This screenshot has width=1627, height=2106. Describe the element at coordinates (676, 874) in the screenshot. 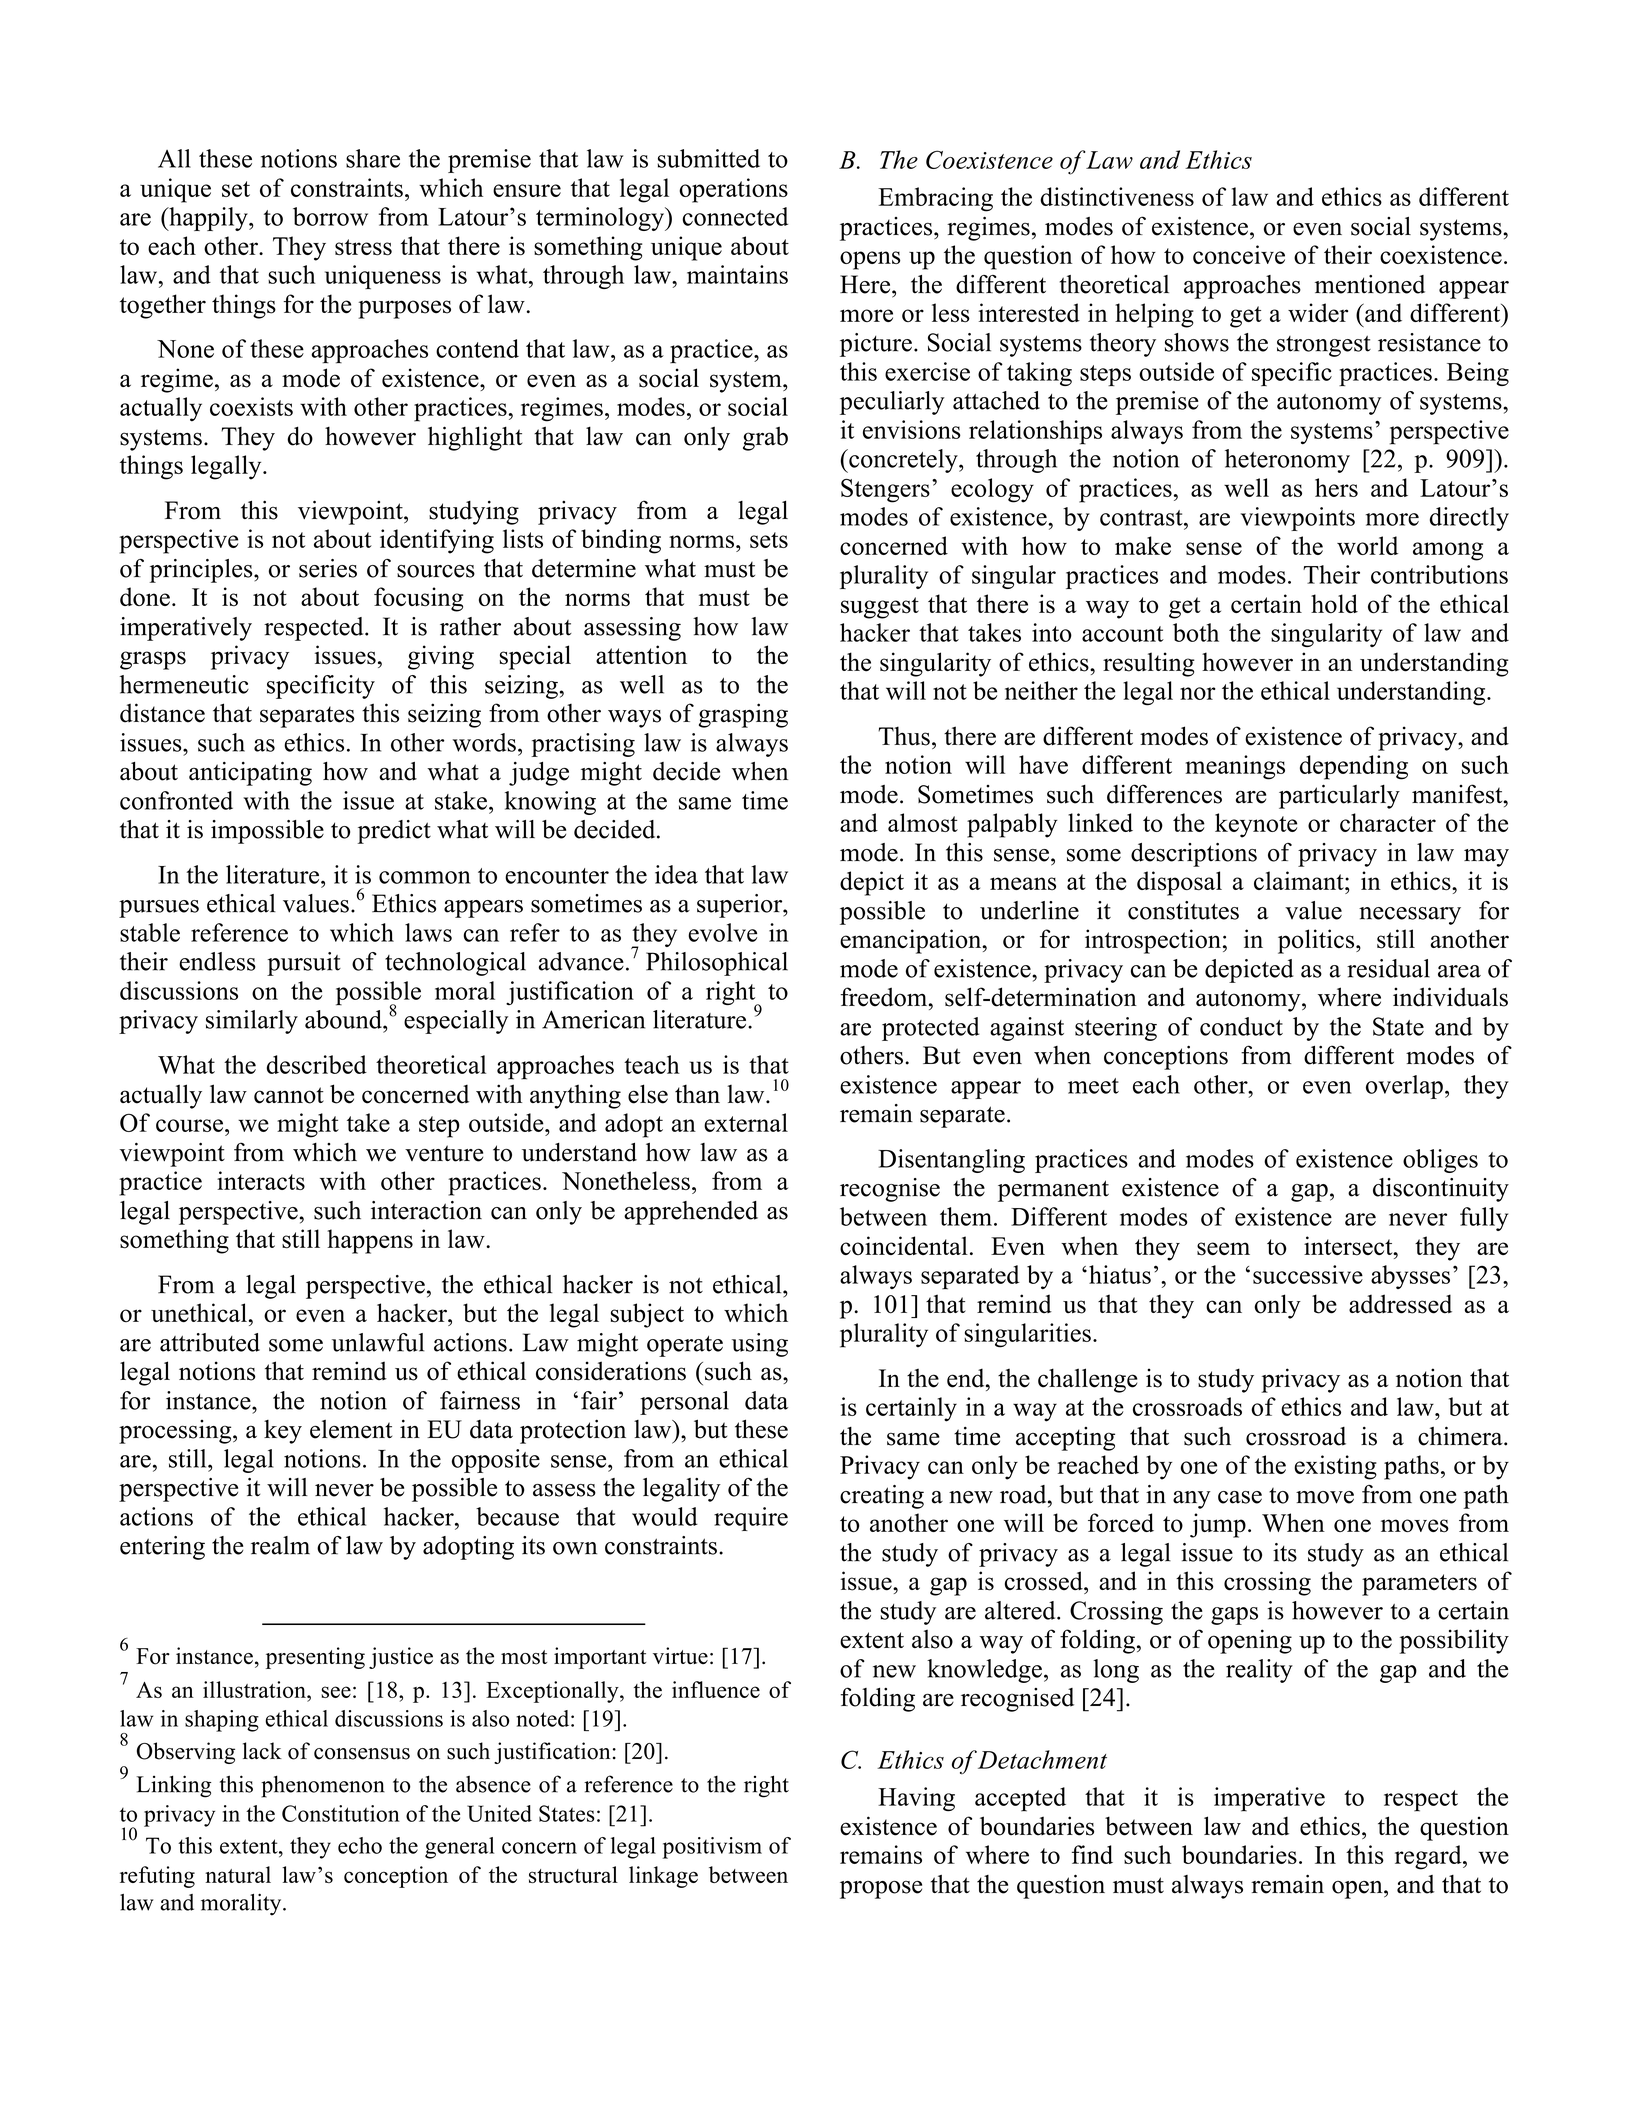

I see `idea` at that location.
